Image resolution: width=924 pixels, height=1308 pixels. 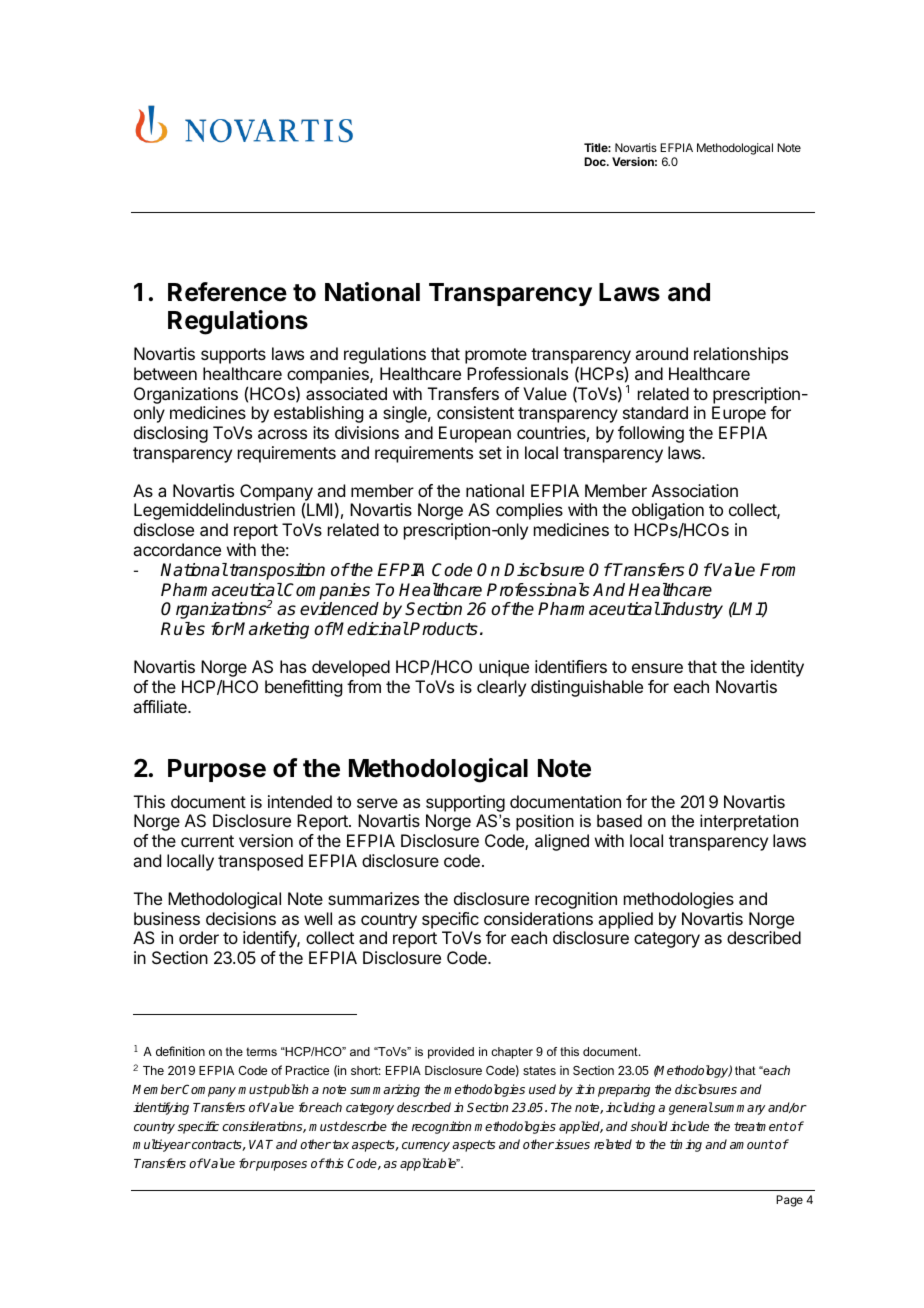 What do you see at coordinates (341, 1144) in the page?
I see `tax` at bounding box center [341, 1144].
